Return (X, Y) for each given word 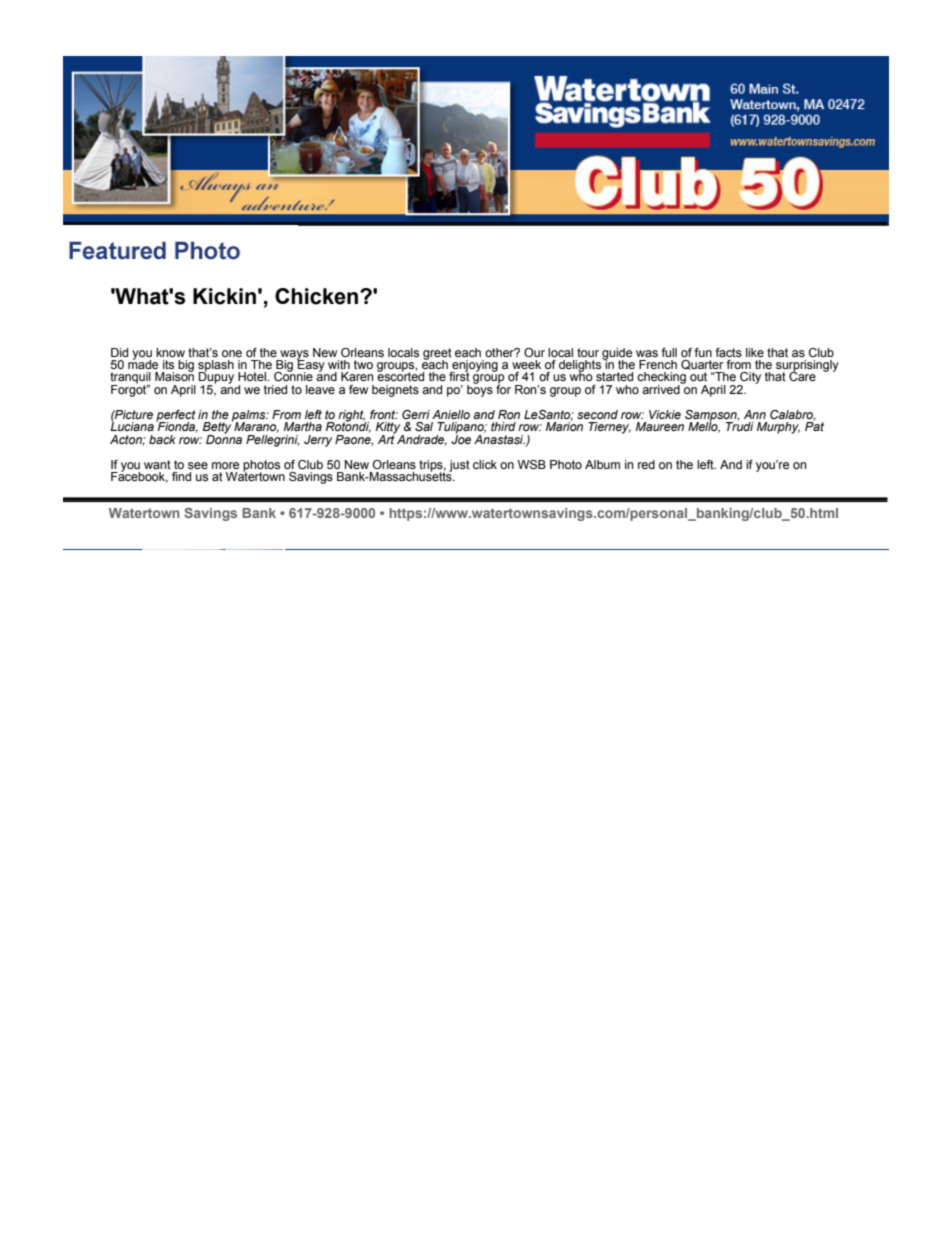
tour (588, 352)
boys (480, 389)
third (503, 426)
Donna (224, 438)
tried (275, 389)
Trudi (740, 425)
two (363, 364)
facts (729, 352)
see (198, 465)
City (749, 379)
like (755, 352)
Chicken (318, 296)
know (170, 352)
